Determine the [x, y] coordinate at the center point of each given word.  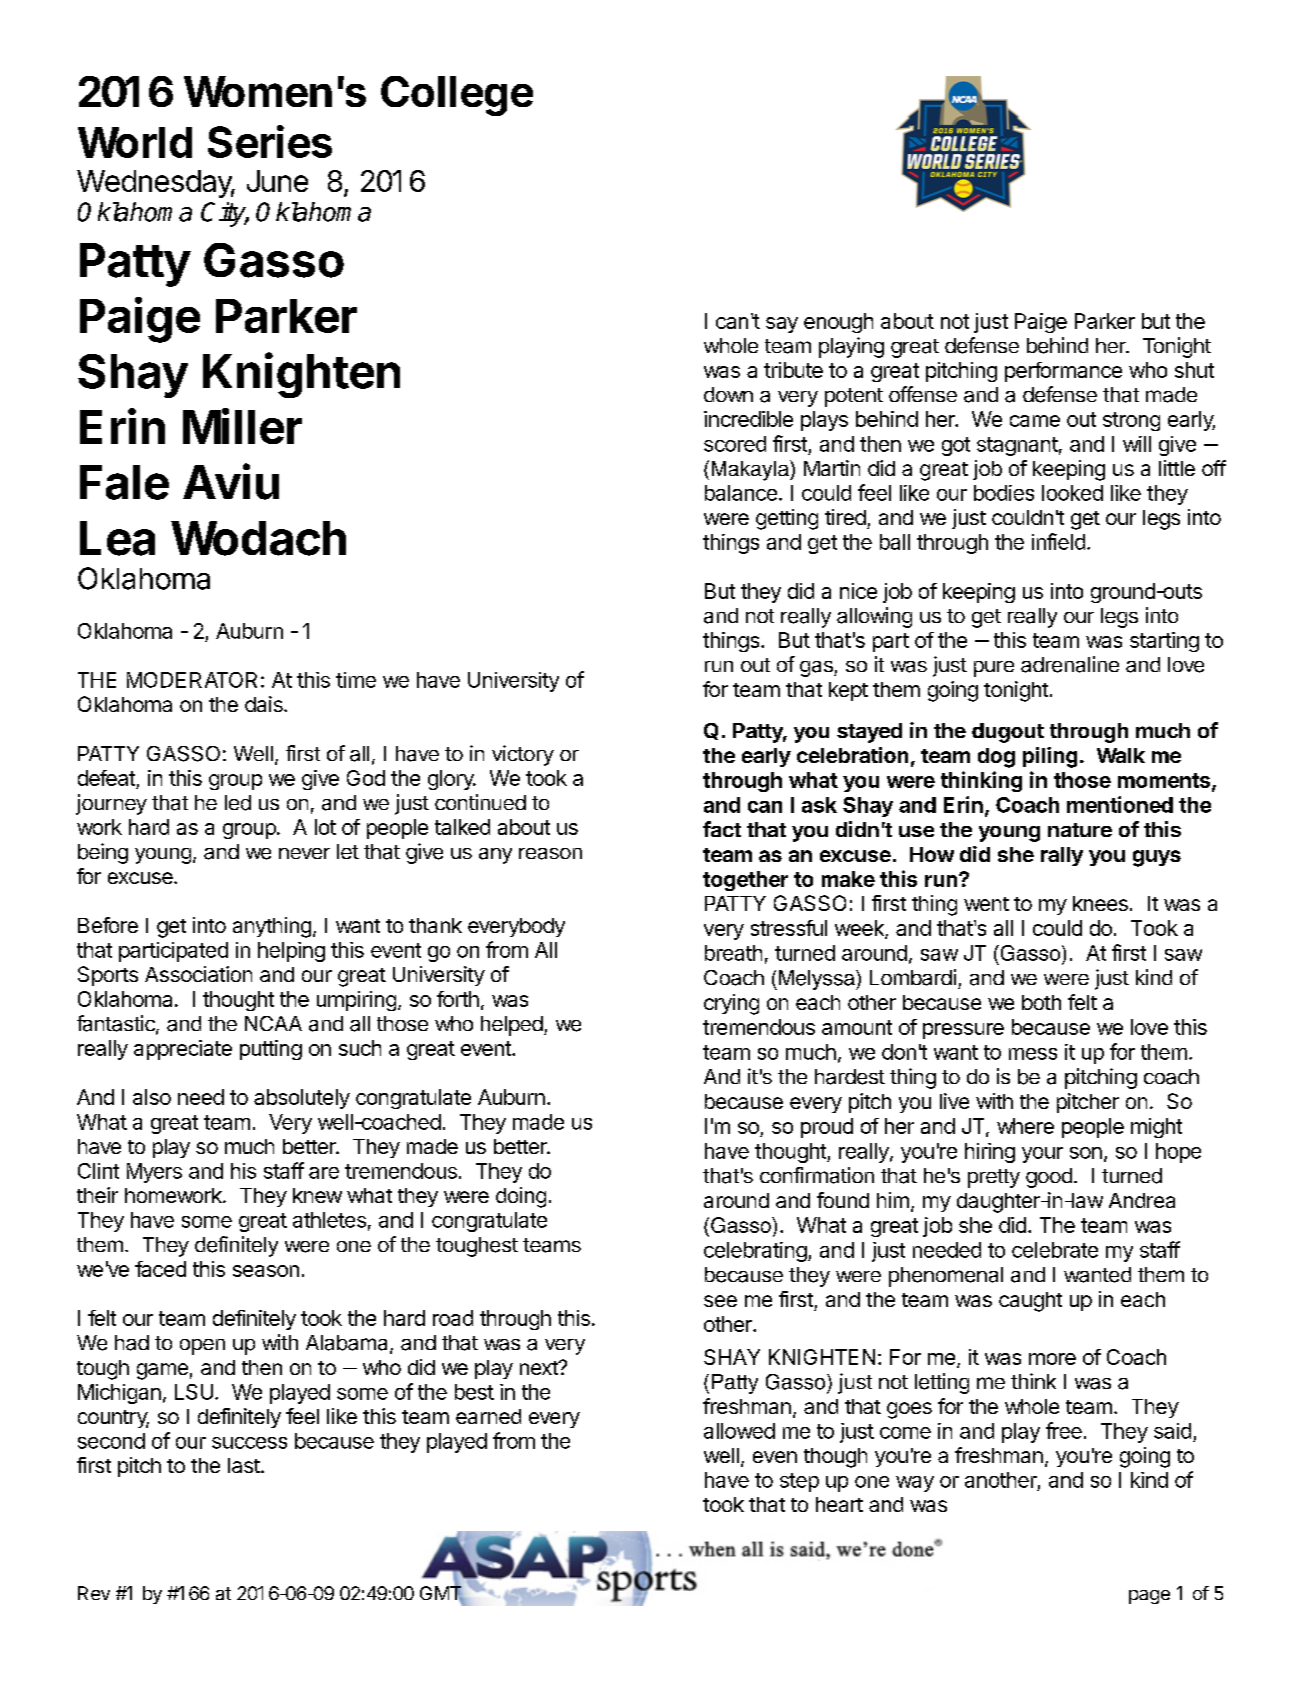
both [1041, 1002]
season [266, 1271]
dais [265, 704]
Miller [242, 426]
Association [198, 974]
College [457, 96]
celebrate [1055, 1250]
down [728, 394]
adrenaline [1070, 664]
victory [523, 755]
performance [1063, 372]
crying [731, 1004]
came [1035, 421]
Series [270, 141]
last [244, 1465]
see [720, 1301]
